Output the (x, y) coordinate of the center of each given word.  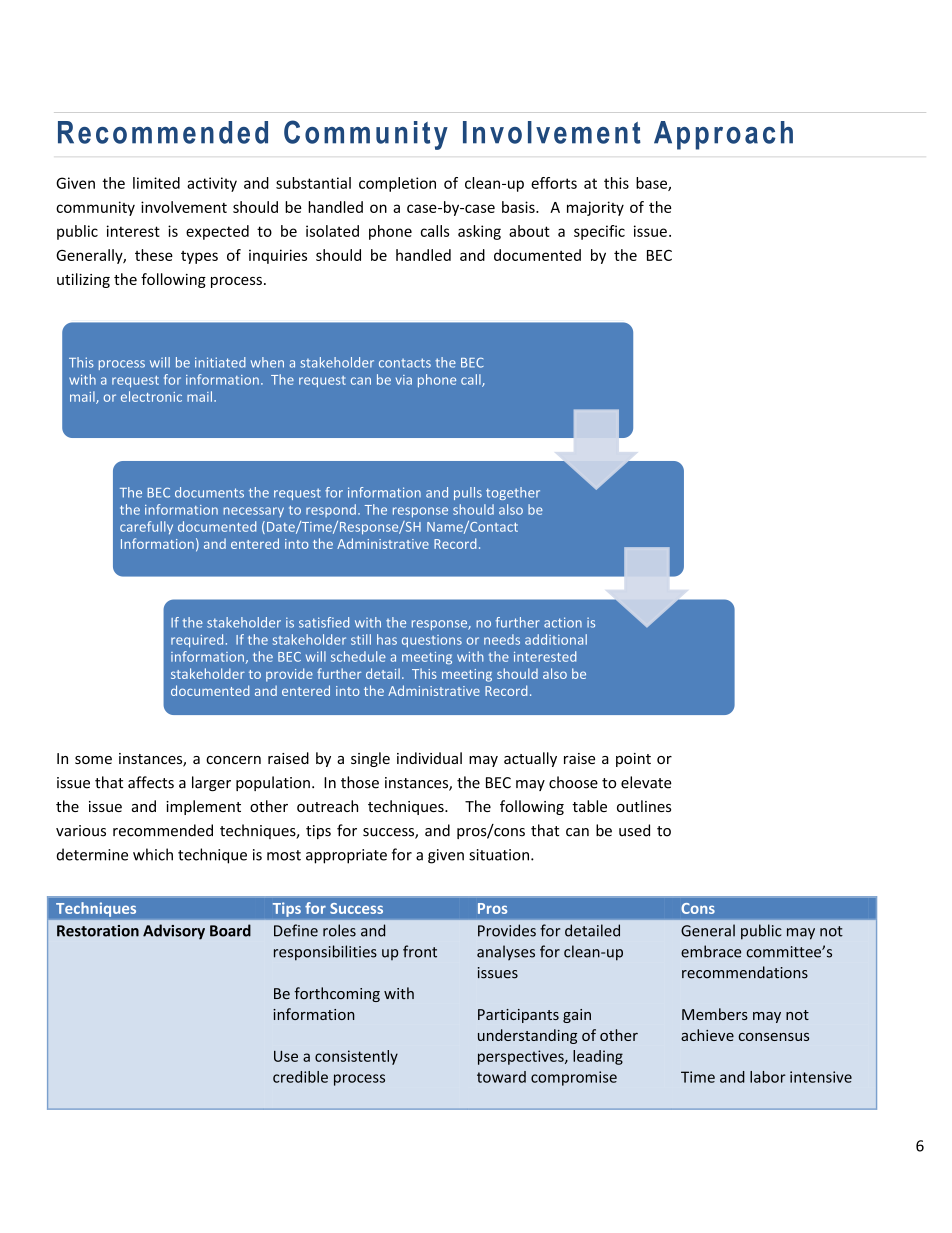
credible (300, 1077)
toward (501, 1077)
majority (595, 208)
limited (156, 183)
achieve (707, 1035)
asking (479, 232)
